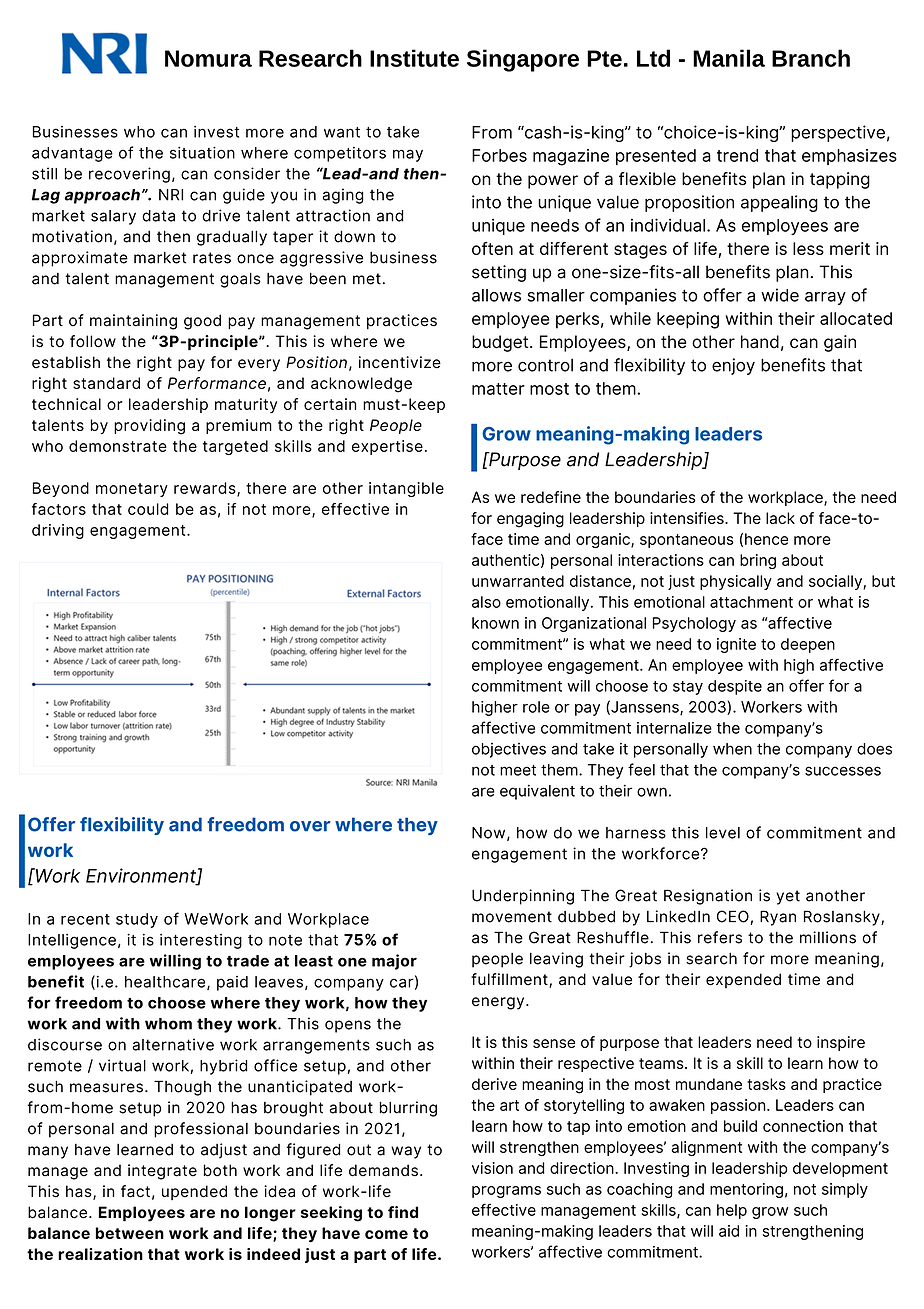 This screenshot has width=924, height=1309. What do you see at coordinates (506, 1192) in the screenshot?
I see `programs` at bounding box center [506, 1192].
